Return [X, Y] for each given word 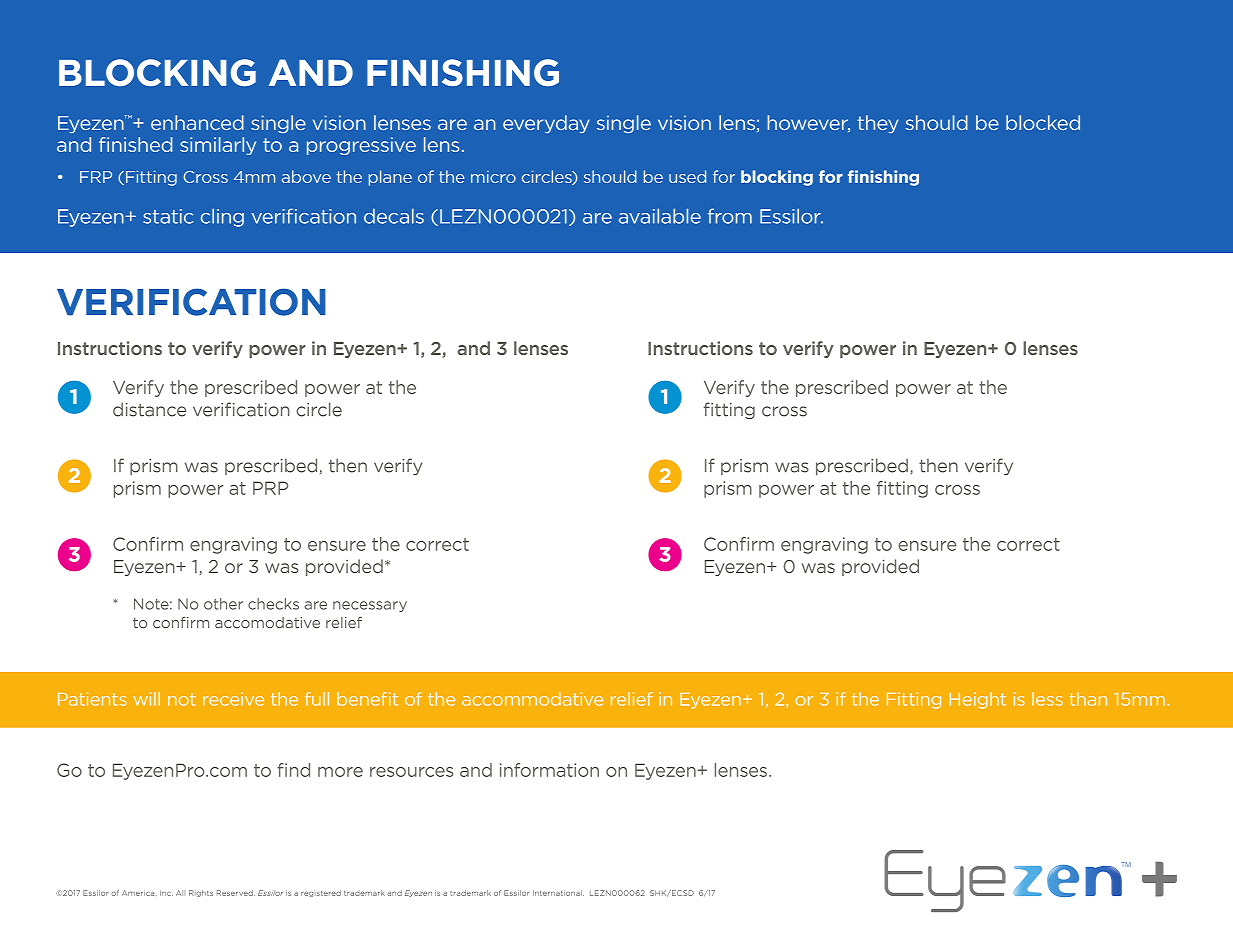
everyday [546, 124]
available [660, 216]
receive [233, 699]
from [730, 216]
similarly [218, 146]
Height [978, 700]
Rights [201, 893]
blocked [1043, 122]
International [558, 893]
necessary [370, 606]
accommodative [532, 699]
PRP [270, 488]
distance [149, 409]
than [1088, 699]
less [1047, 699]
